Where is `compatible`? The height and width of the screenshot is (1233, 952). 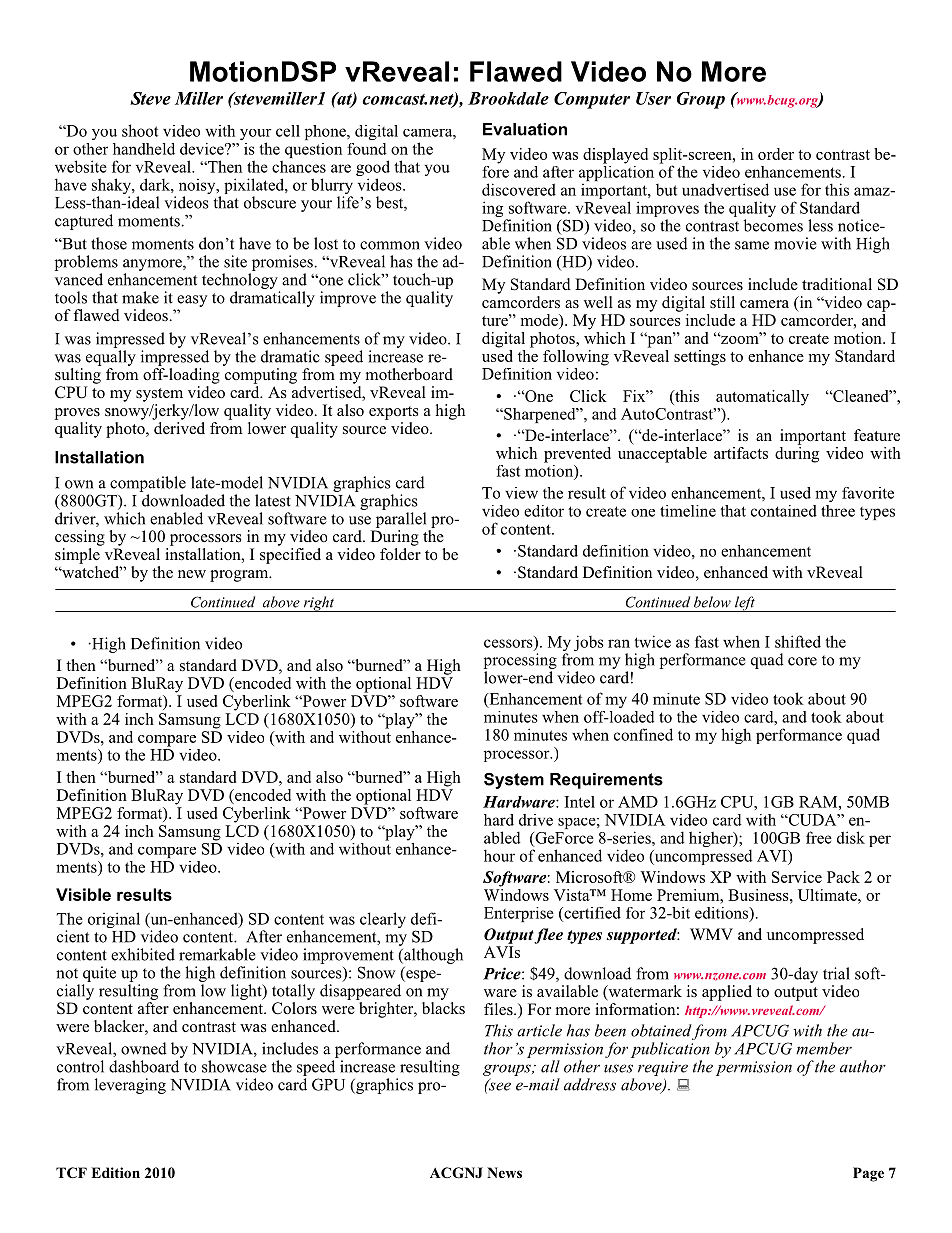
compatible is located at coordinates (148, 484).
